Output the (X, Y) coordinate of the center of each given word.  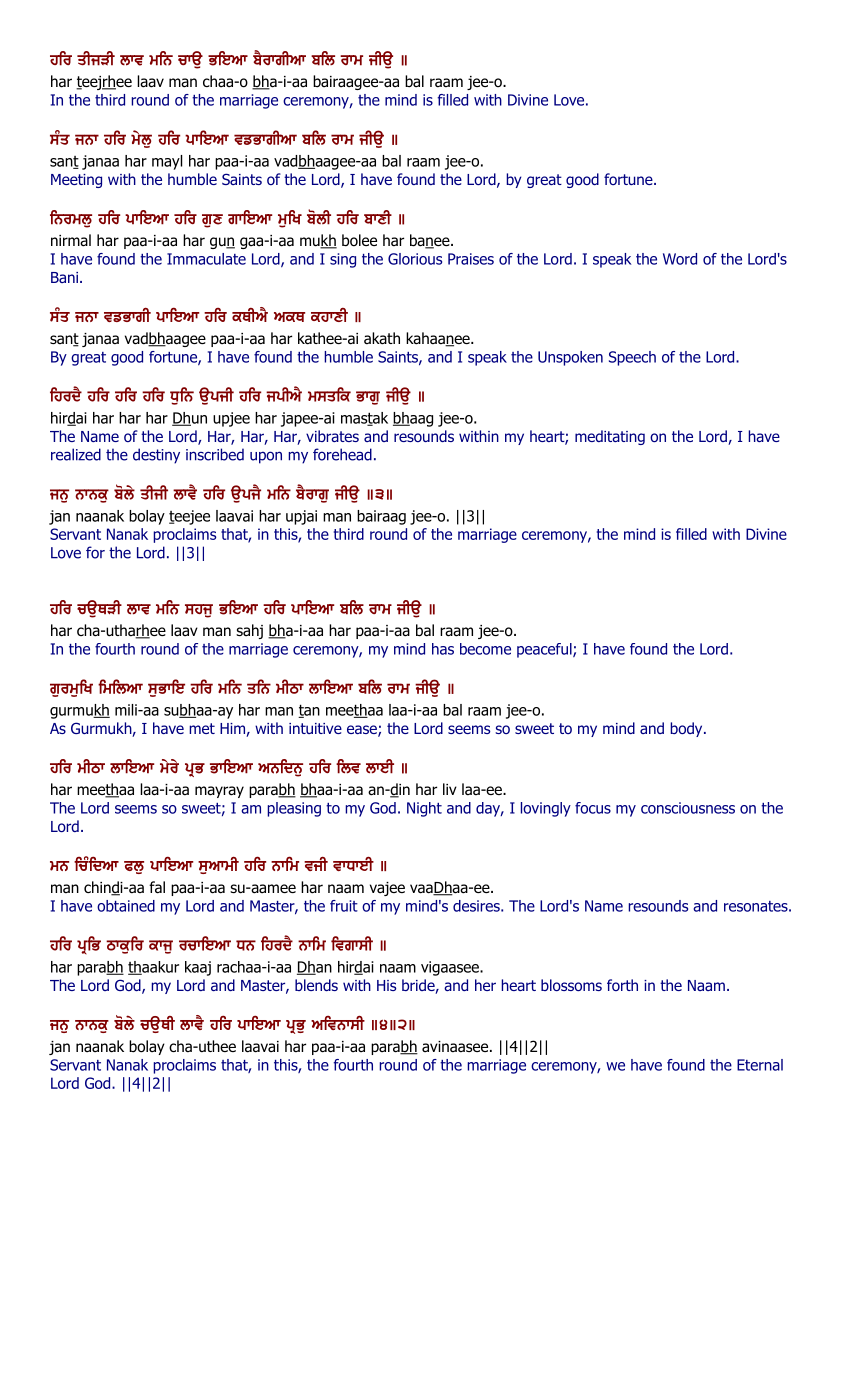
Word (680, 259)
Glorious (415, 259)
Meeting (76, 181)
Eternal (760, 1065)
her (485, 985)
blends (316, 985)
